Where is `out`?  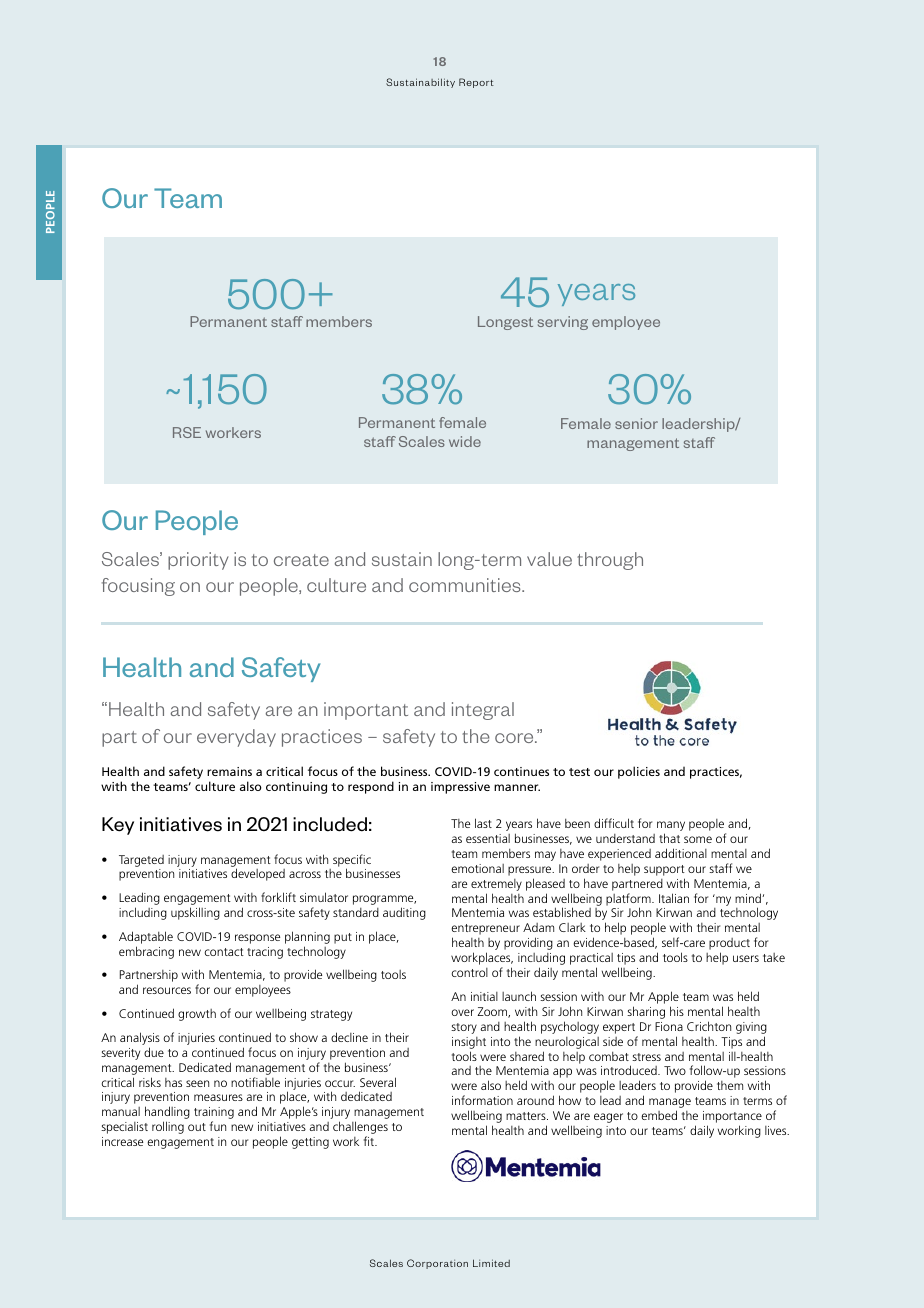 out is located at coordinates (197, 1127).
